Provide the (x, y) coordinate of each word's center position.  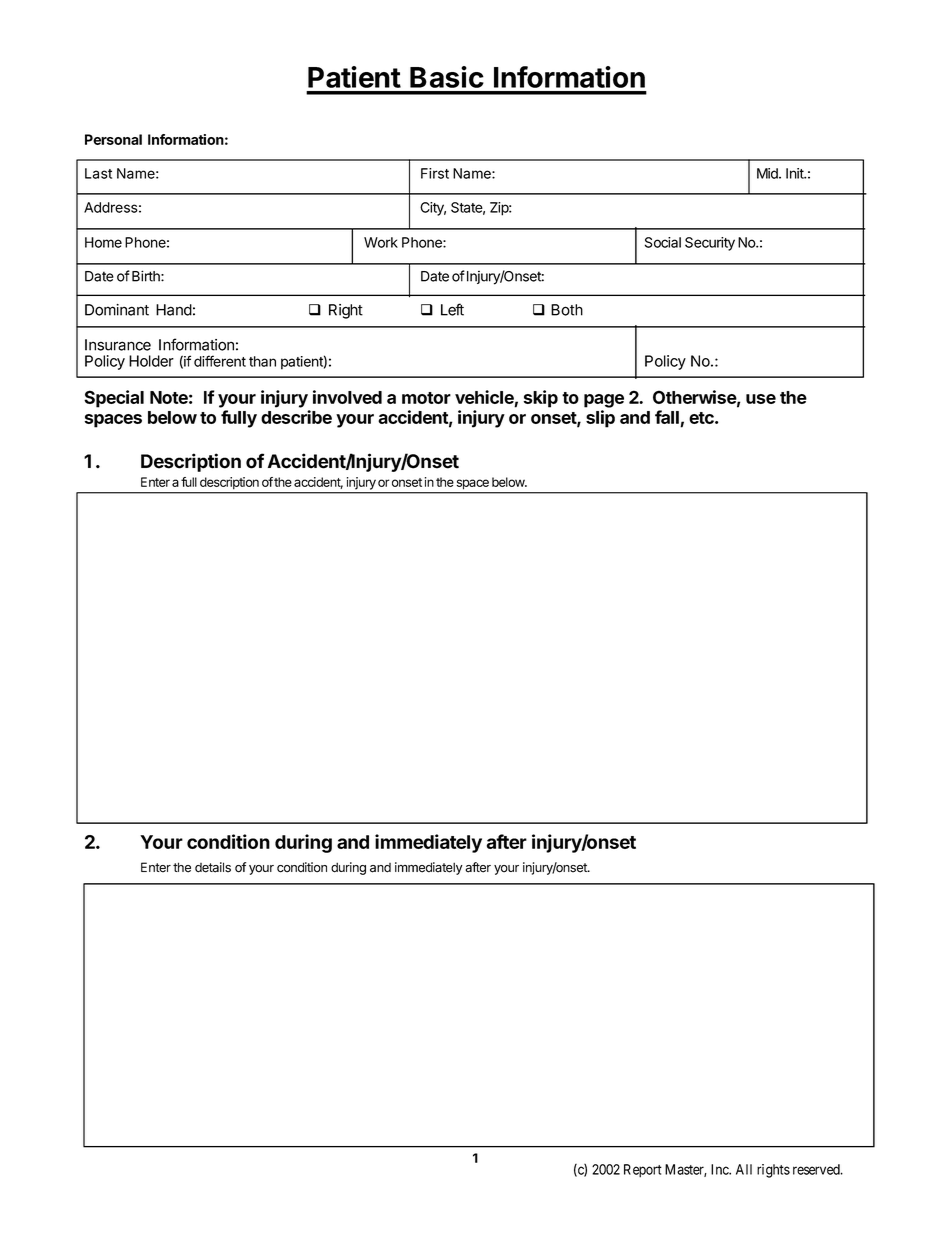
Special (114, 399)
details (213, 867)
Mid (768, 173)
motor (426, 398)
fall (668, 418)
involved (347, 397)
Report (643, 1171)
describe (296, 417)
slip (600, 419)
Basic (447, 77)
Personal (113, 139)
